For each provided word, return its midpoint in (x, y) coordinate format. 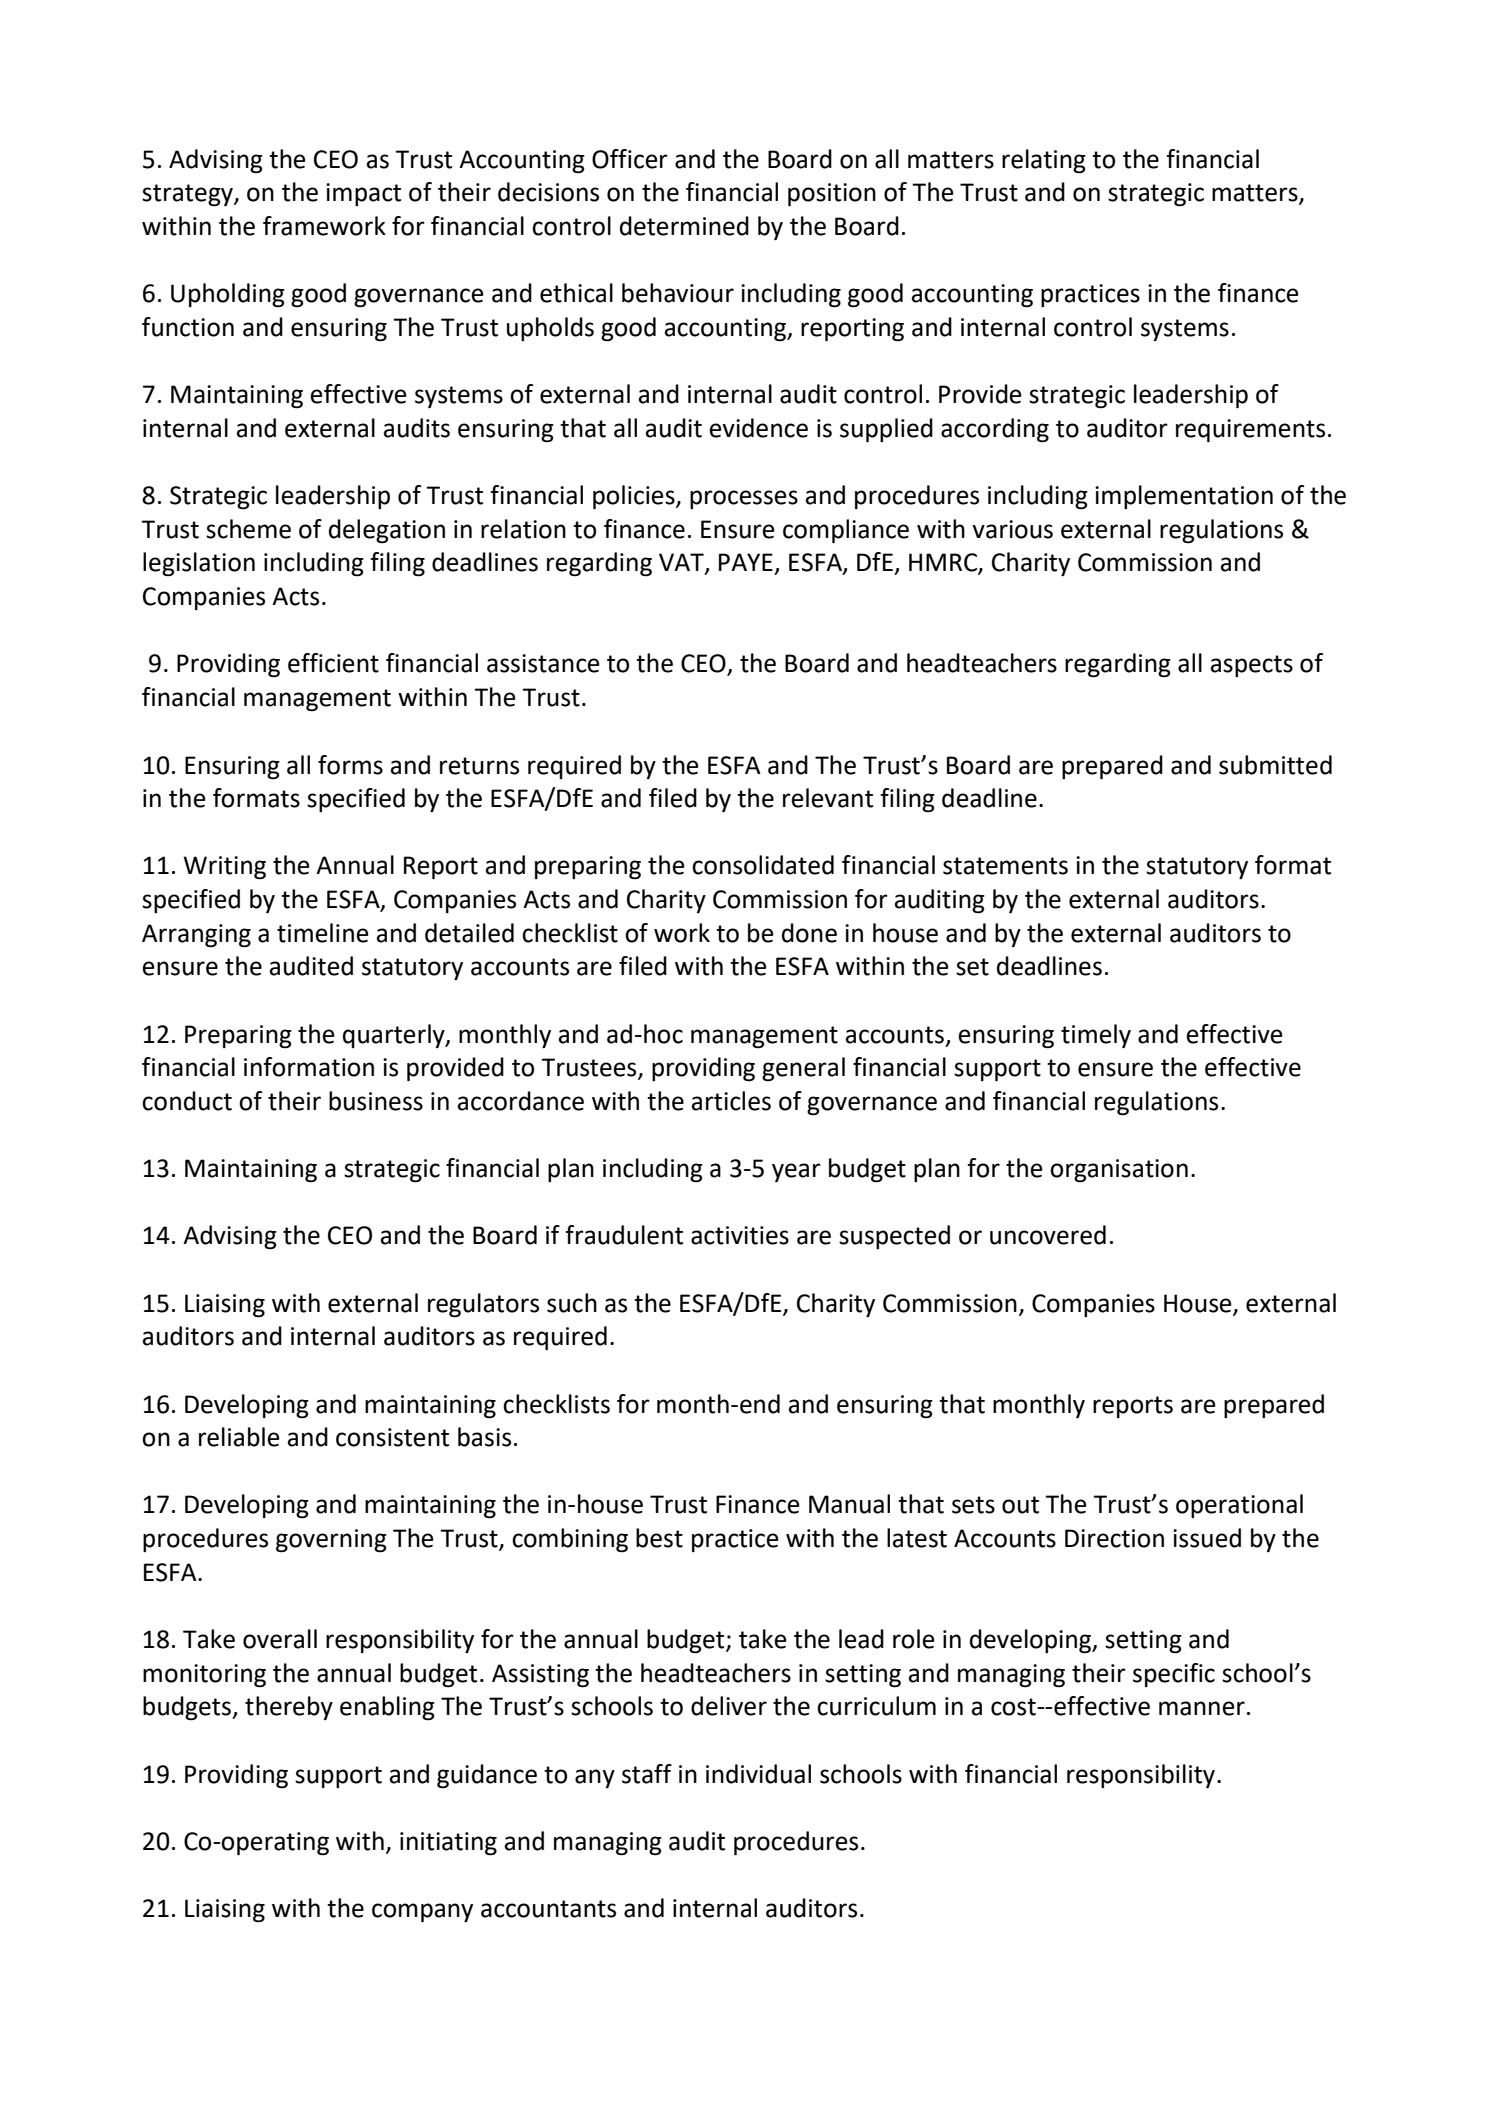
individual (758, 1774)
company (422, 1912)
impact (363, 194)
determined (684, 226)
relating (1044, 161)
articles (731, 1101)
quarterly (395, 1036)
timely (1096, 1036)
